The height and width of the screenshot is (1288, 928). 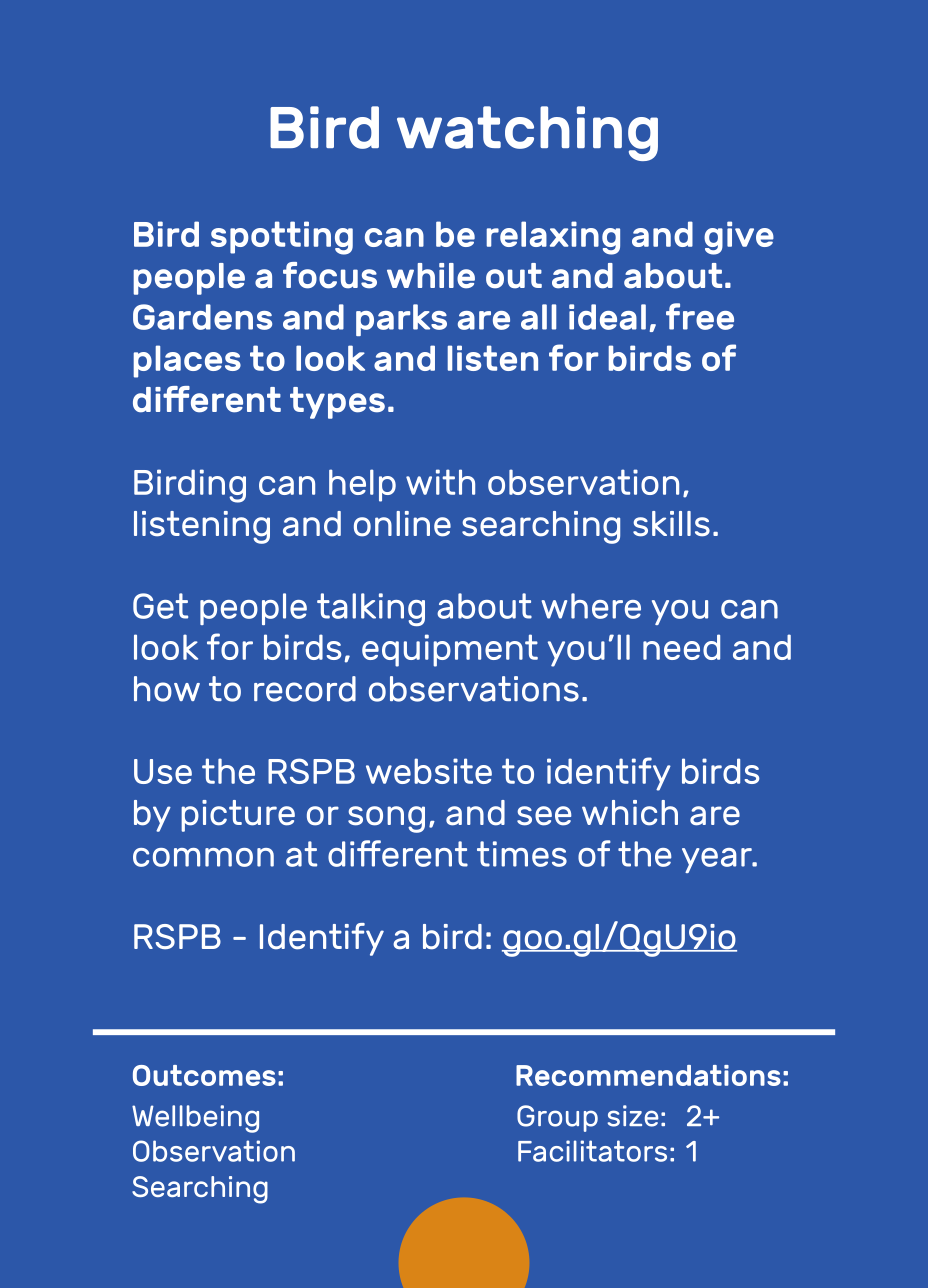 I want to click on watching, so click(x=527, y=133).
